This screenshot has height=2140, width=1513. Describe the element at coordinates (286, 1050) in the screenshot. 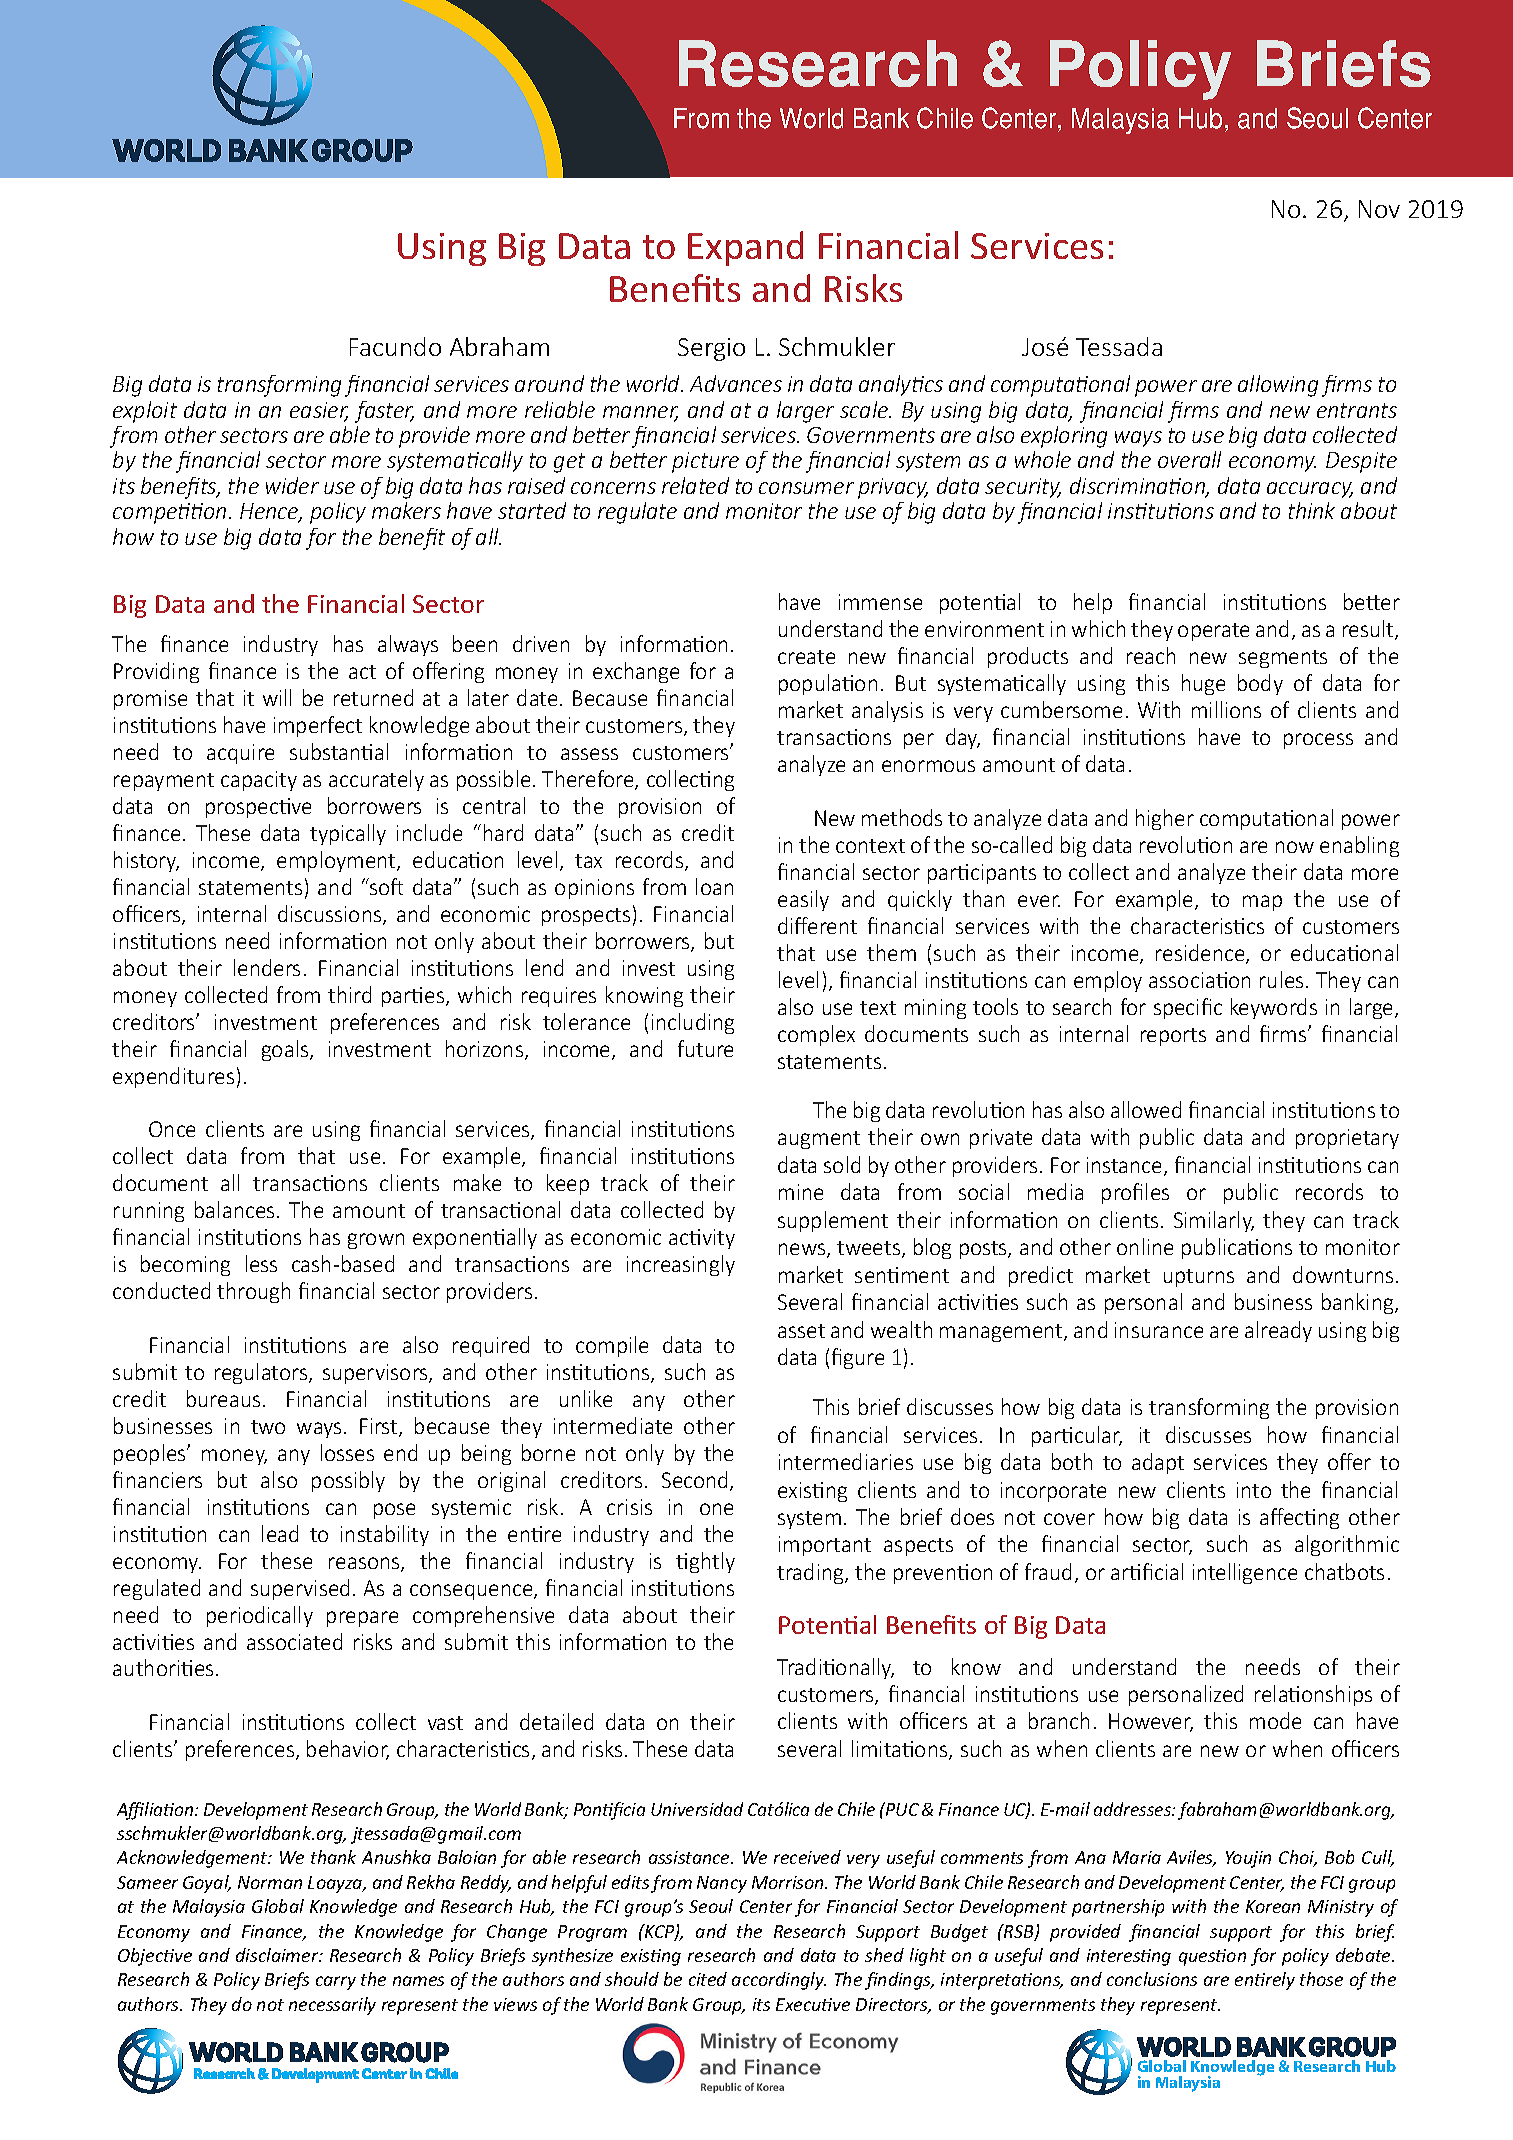

I see `goals` at that location.
